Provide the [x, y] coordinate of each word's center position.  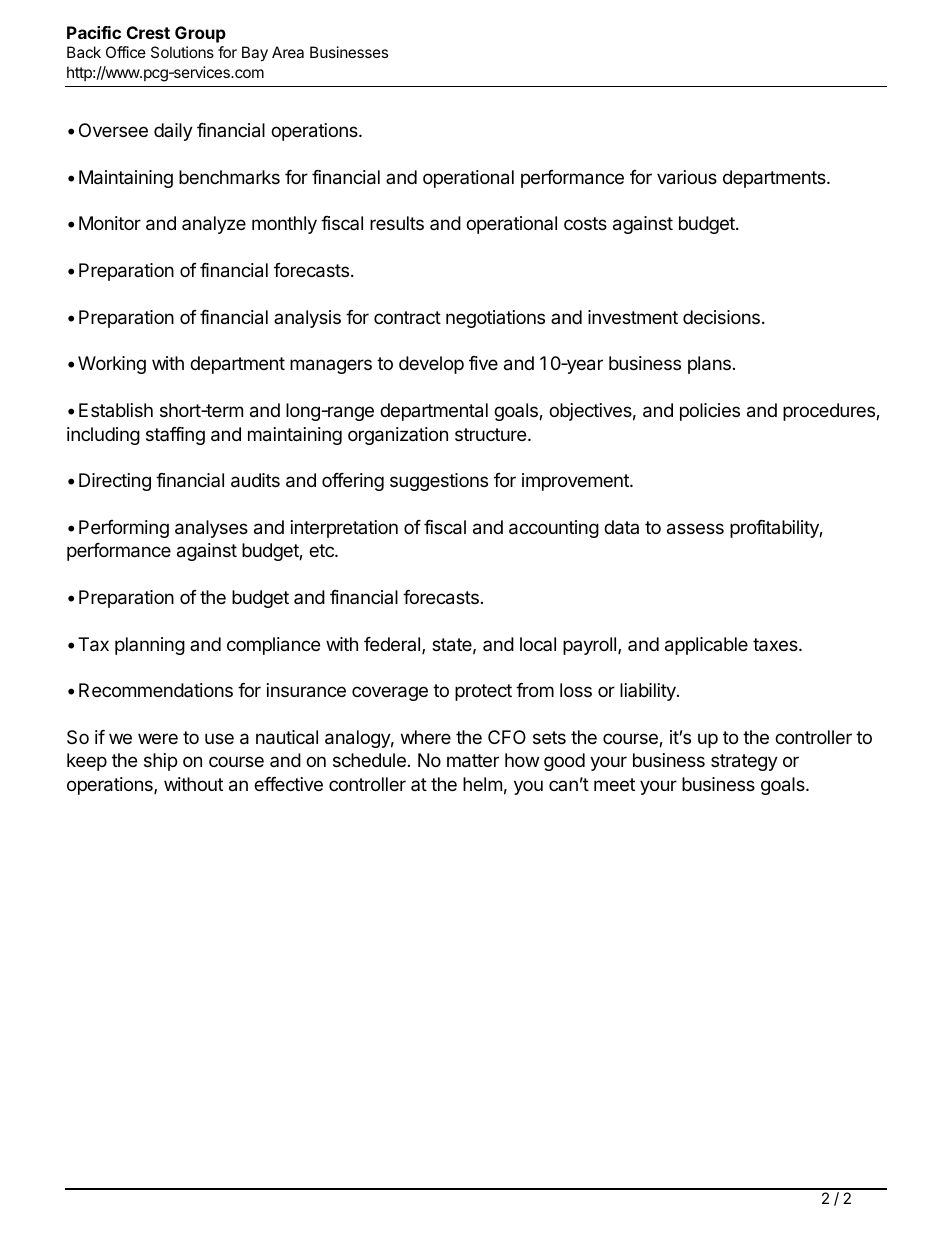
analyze [214, 225]
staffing [175, 436]
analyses [211, 529]
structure [492, 434]
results [397, 223]
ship [160, 762]
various [687, 177]
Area [288, 52]
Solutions [182, 52]
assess [695, 529]
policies [710, 412]
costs [585, 223]
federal [392, 644]
